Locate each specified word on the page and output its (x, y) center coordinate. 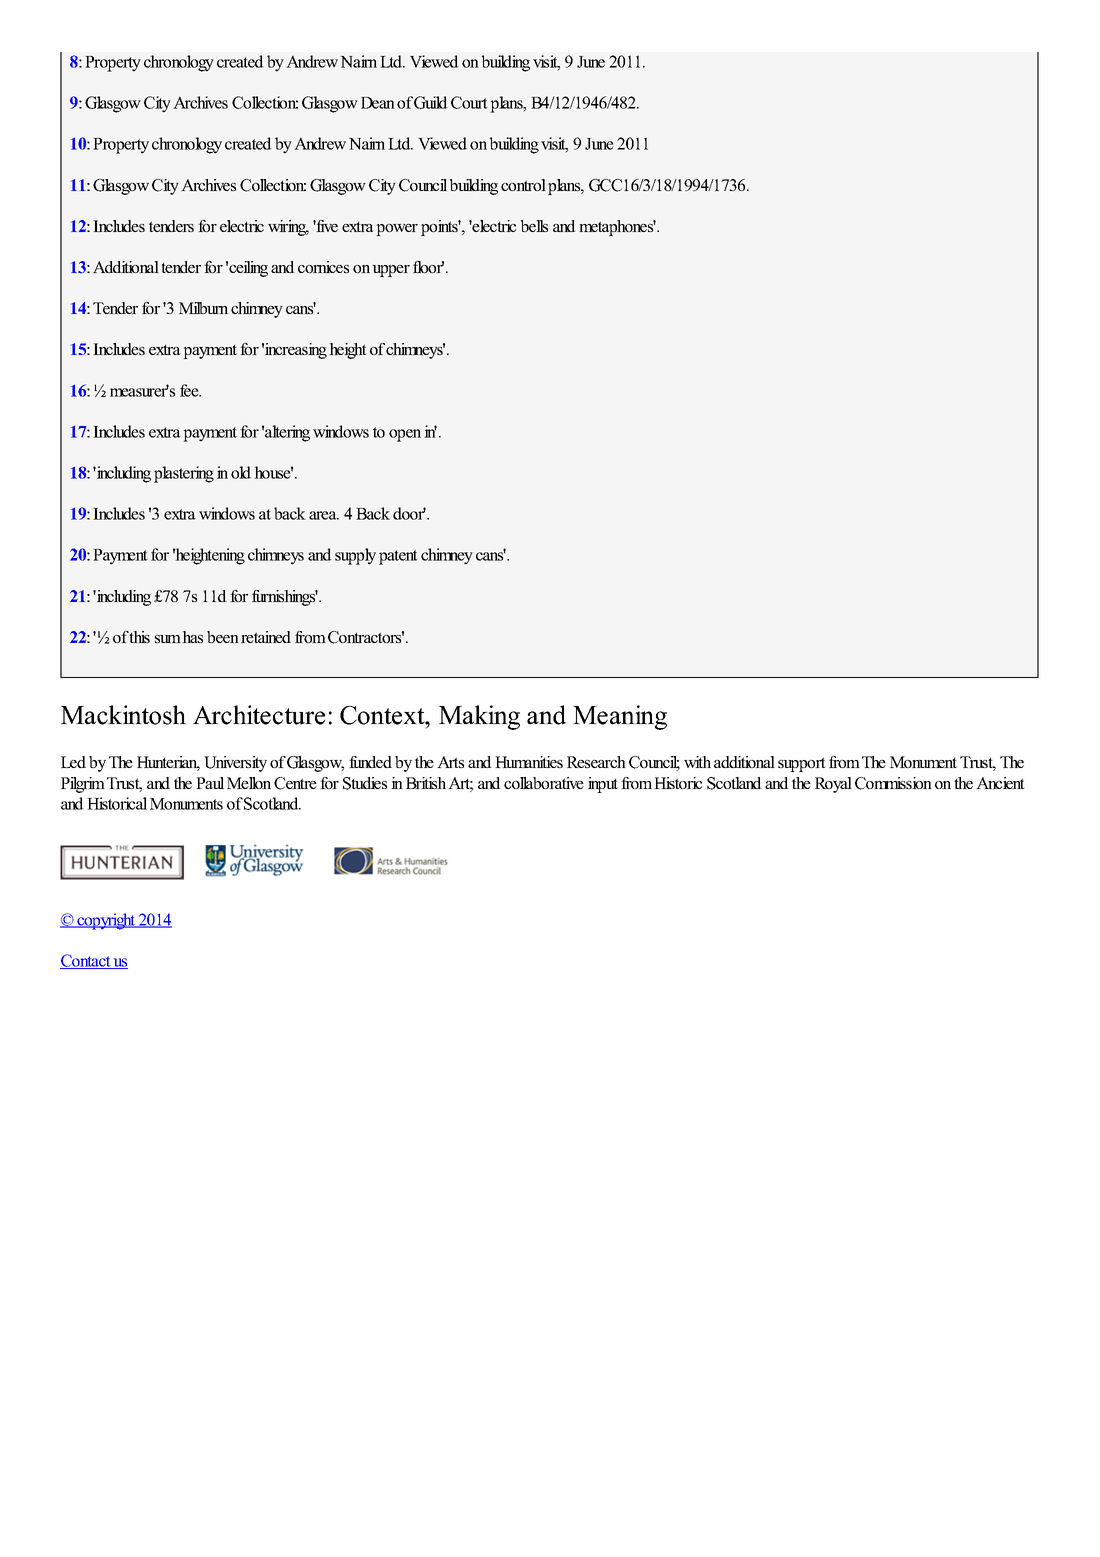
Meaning (620, 717)
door (409, 513)
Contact (86, 961)
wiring (288, 228)
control (523, 185)
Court (469, 102)
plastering (184, 474)
